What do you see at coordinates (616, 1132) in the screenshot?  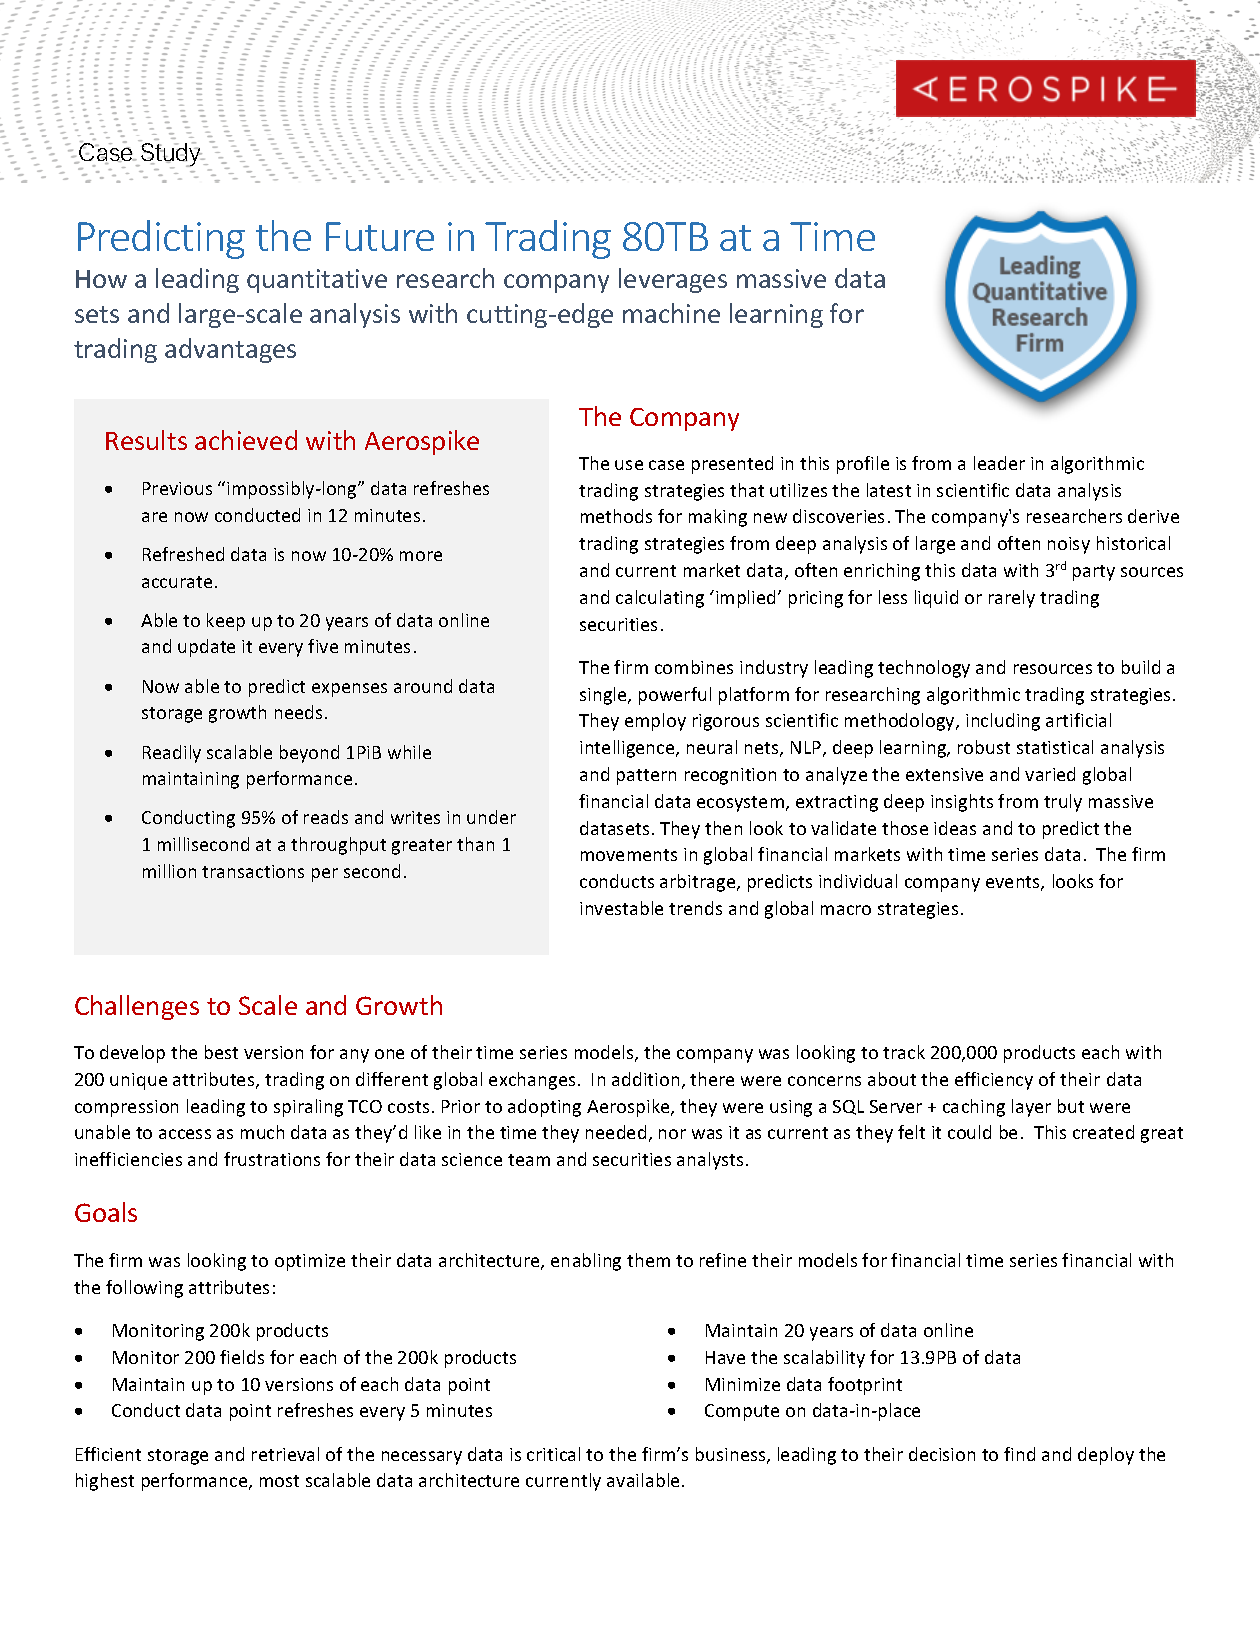 I see `needed` at bounding box center [616, 1132].
